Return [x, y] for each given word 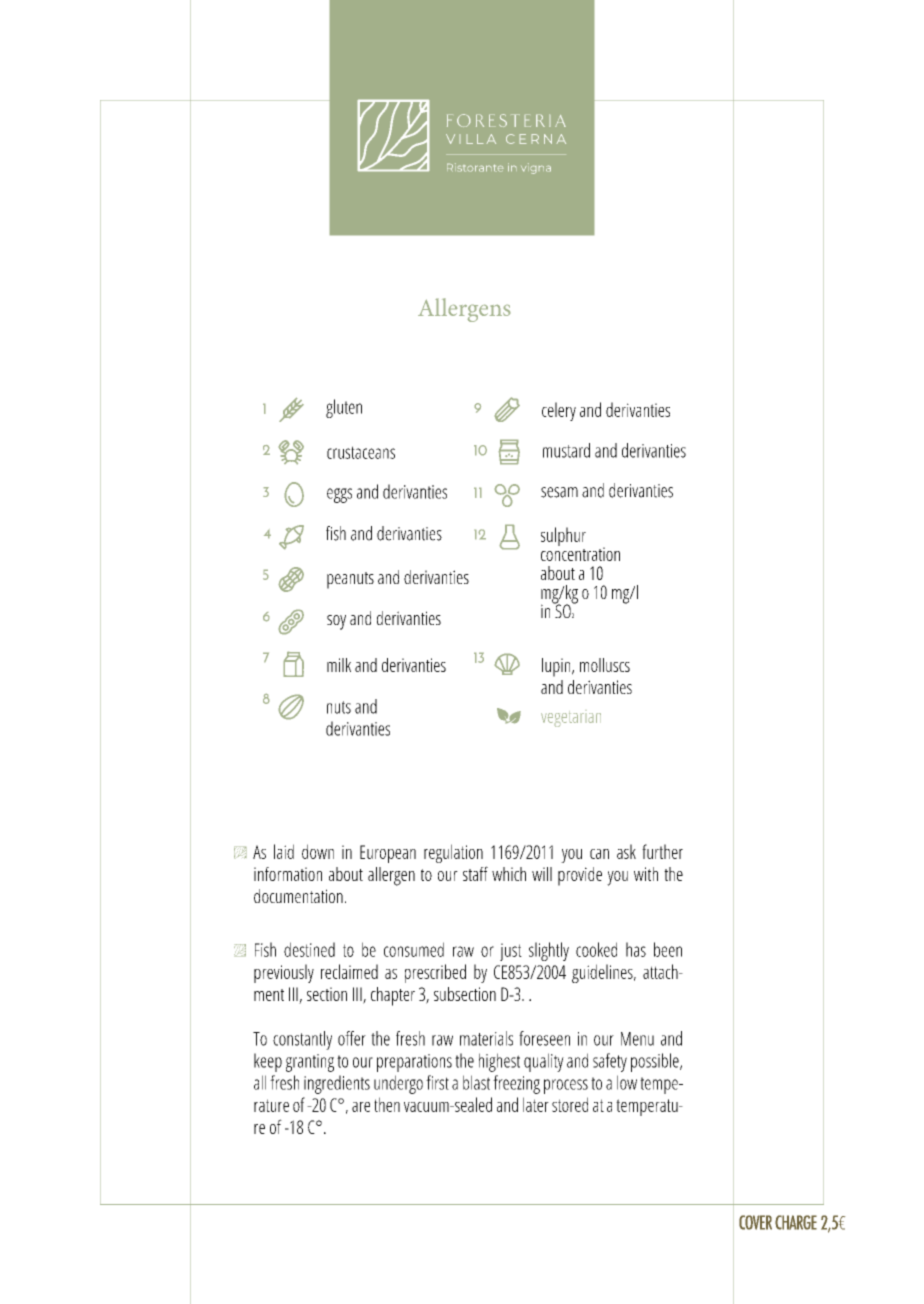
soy [336, 622]
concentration [580, 553]
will [542, 874]
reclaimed [349, 971]
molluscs [605, 665]
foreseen [544, 1038]
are [361, 1107]
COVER [755, 1222]
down [318, 851]
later [536, 1104]
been [668, 949]
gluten [344, 408]
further [662, 851]
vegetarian [571, 720]
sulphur [563, 536]
